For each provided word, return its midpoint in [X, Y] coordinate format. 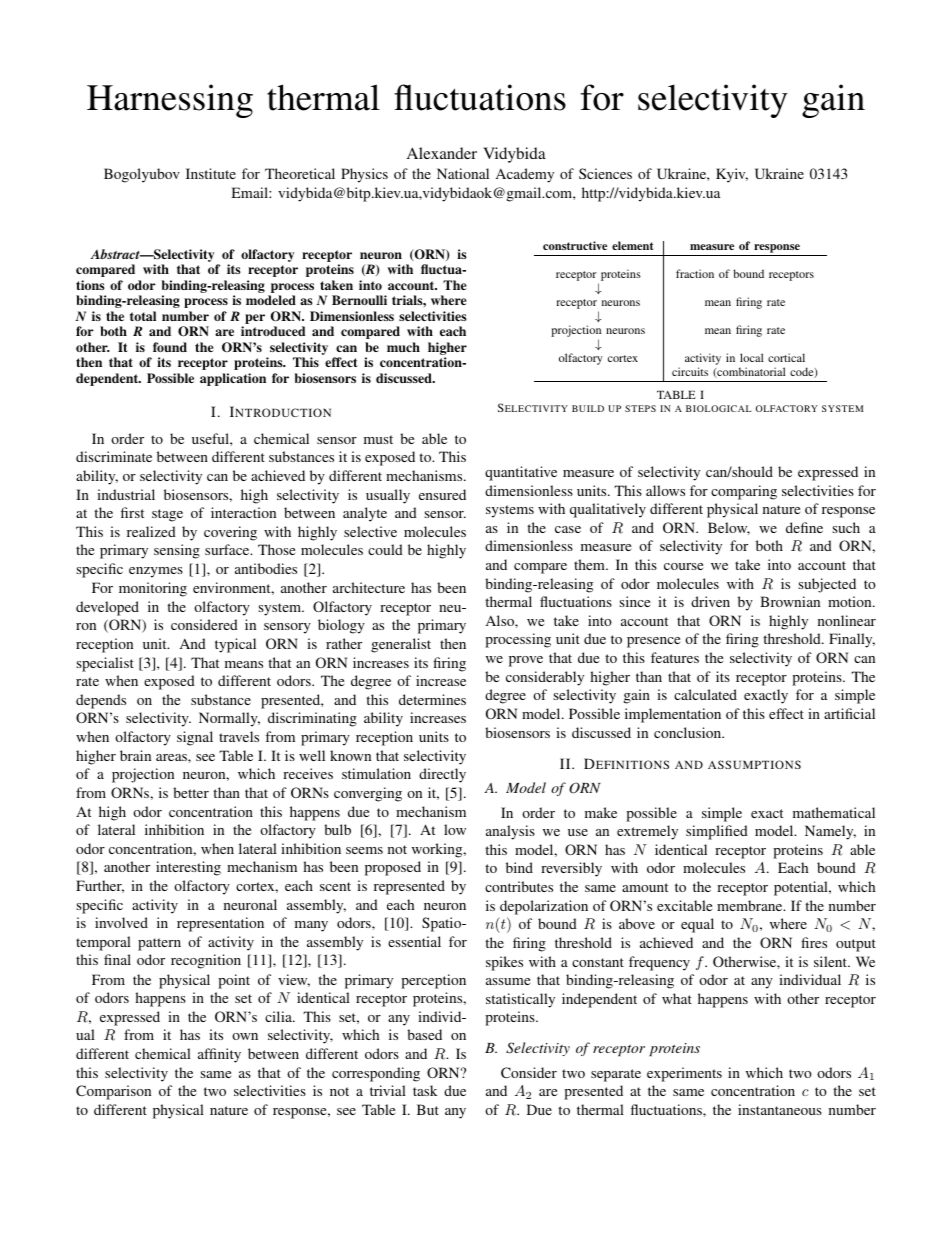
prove [526, 661]
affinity [219, 1055]
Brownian [790, 601]
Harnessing [170, 101]
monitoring [153, 589]
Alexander [442, 153]
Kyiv [732, 175]
